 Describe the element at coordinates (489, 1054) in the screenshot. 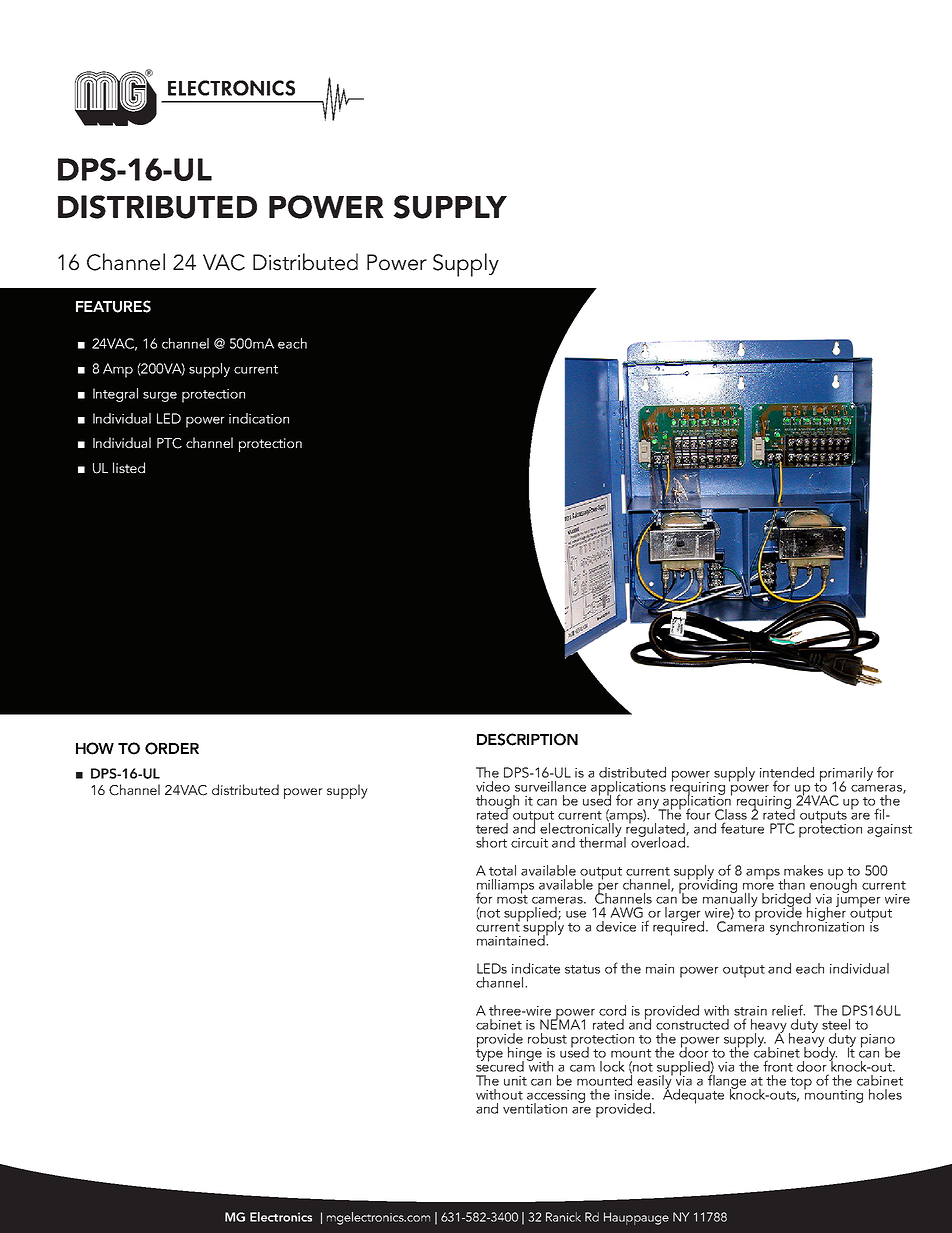

I see `type` at that location.
